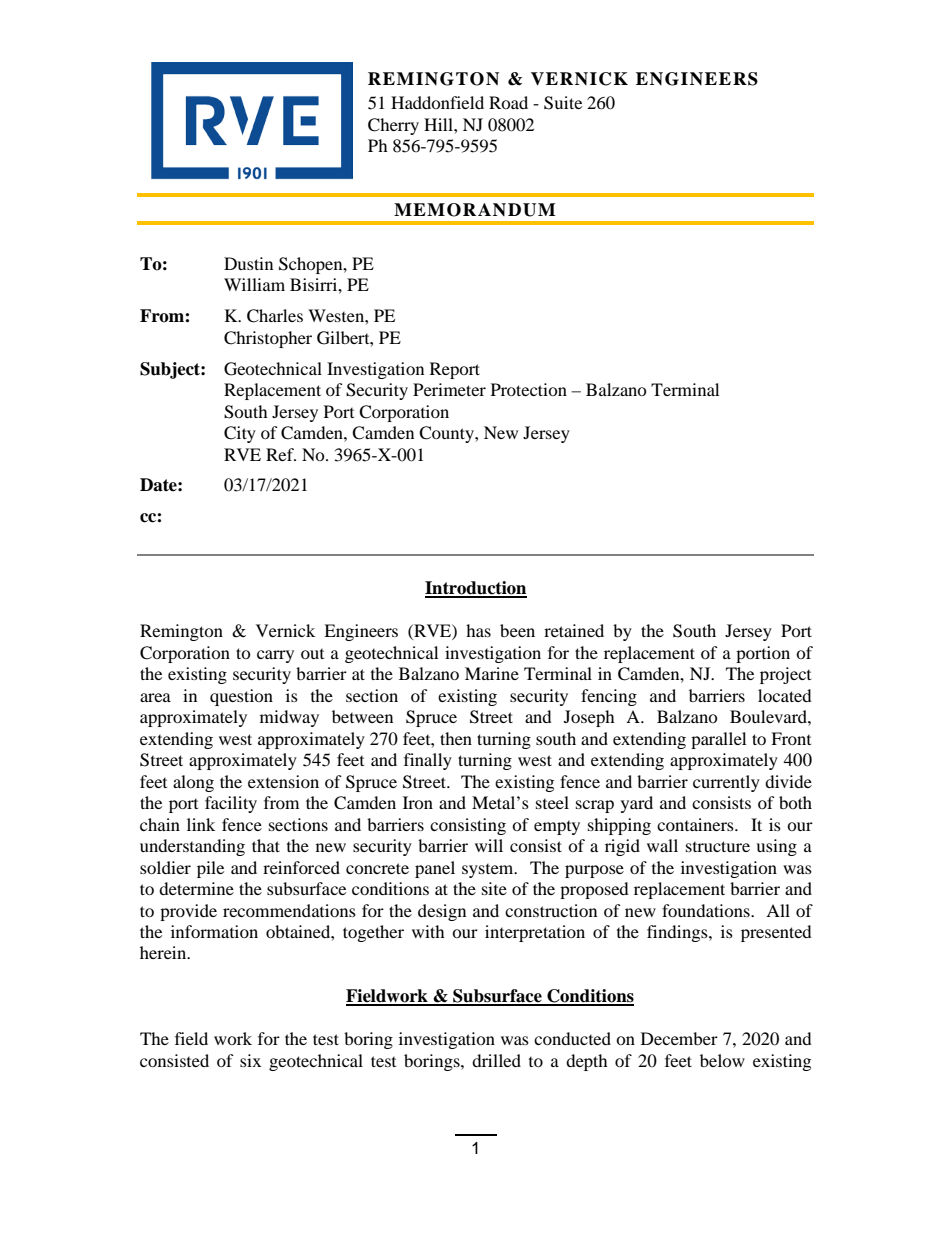  Describe the element at coordinates (456, 738) in the screenshot. I see `then` at that location.
